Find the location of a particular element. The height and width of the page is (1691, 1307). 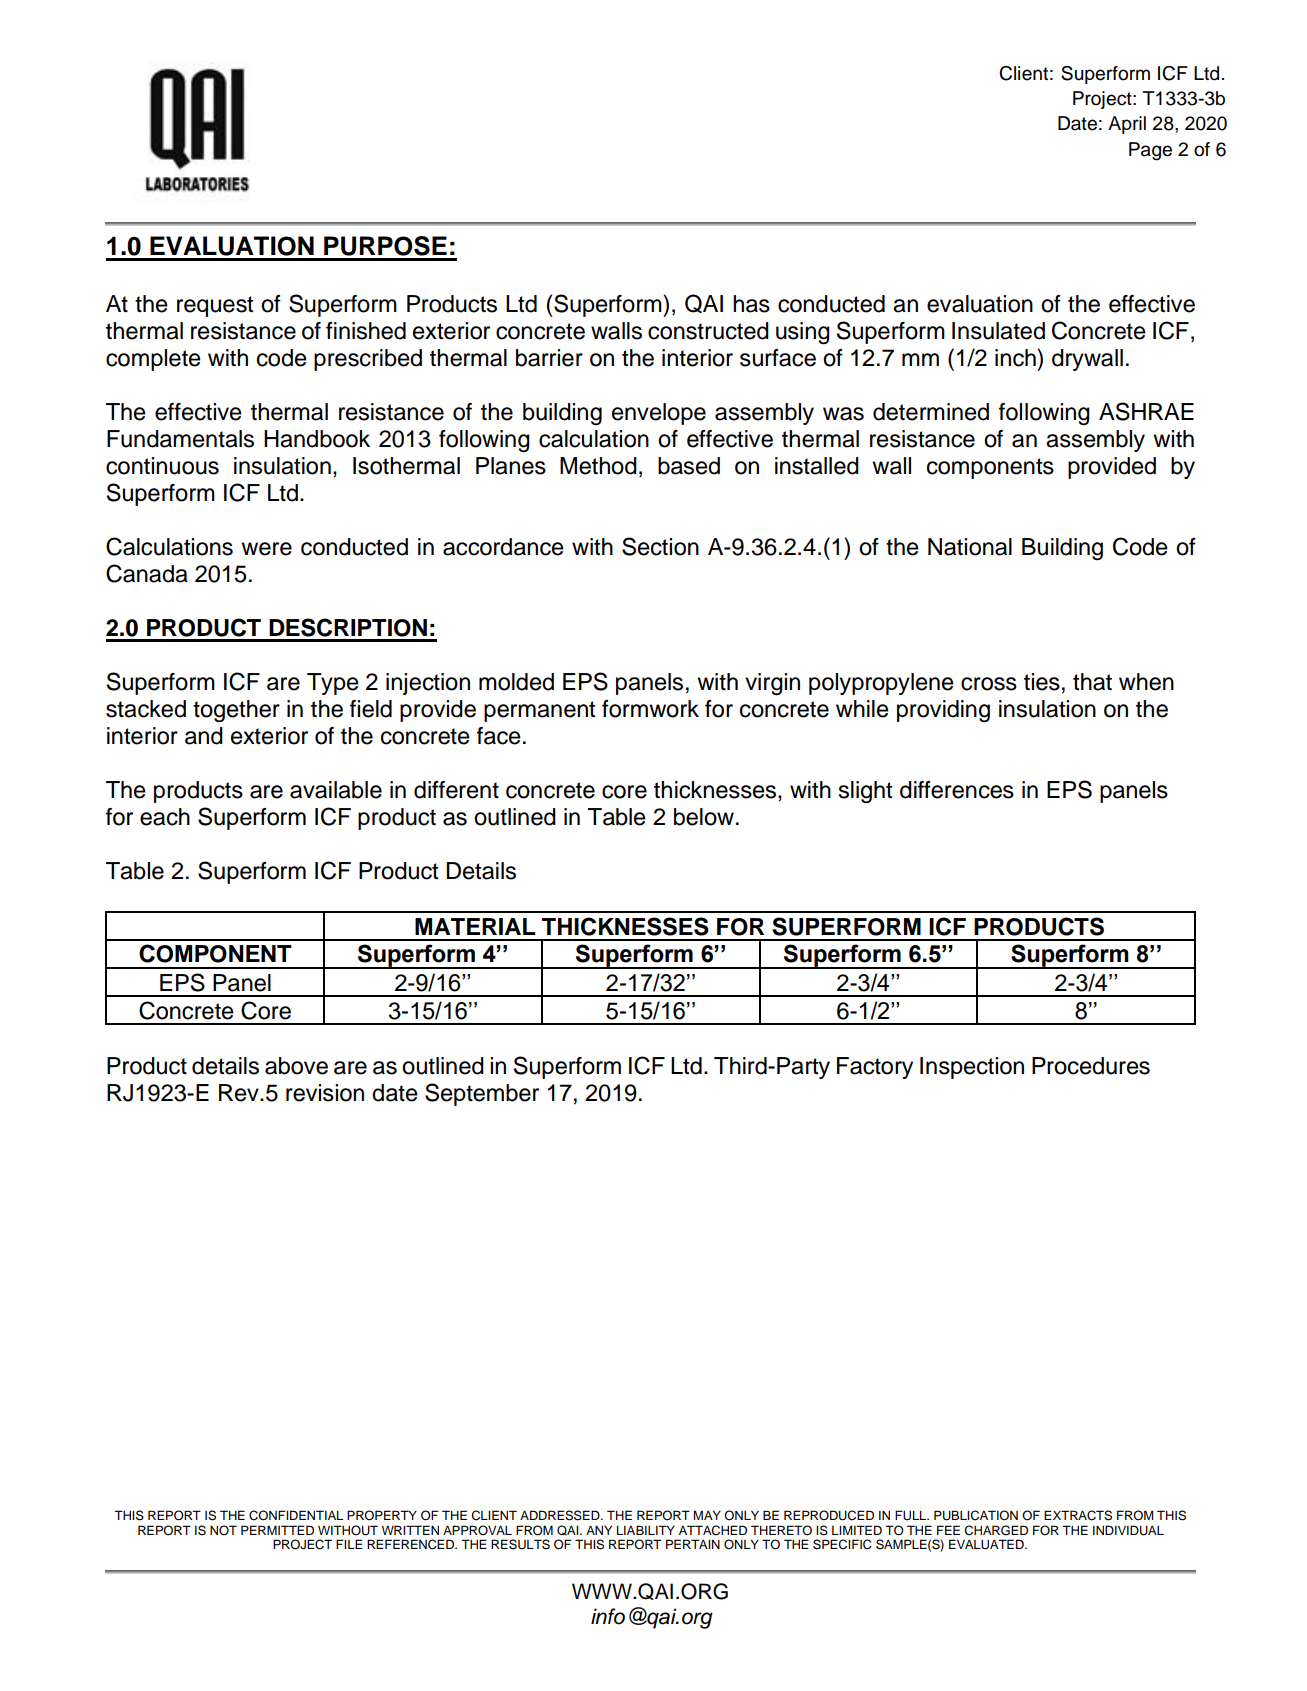

based is located at coordinates (689, 466).
